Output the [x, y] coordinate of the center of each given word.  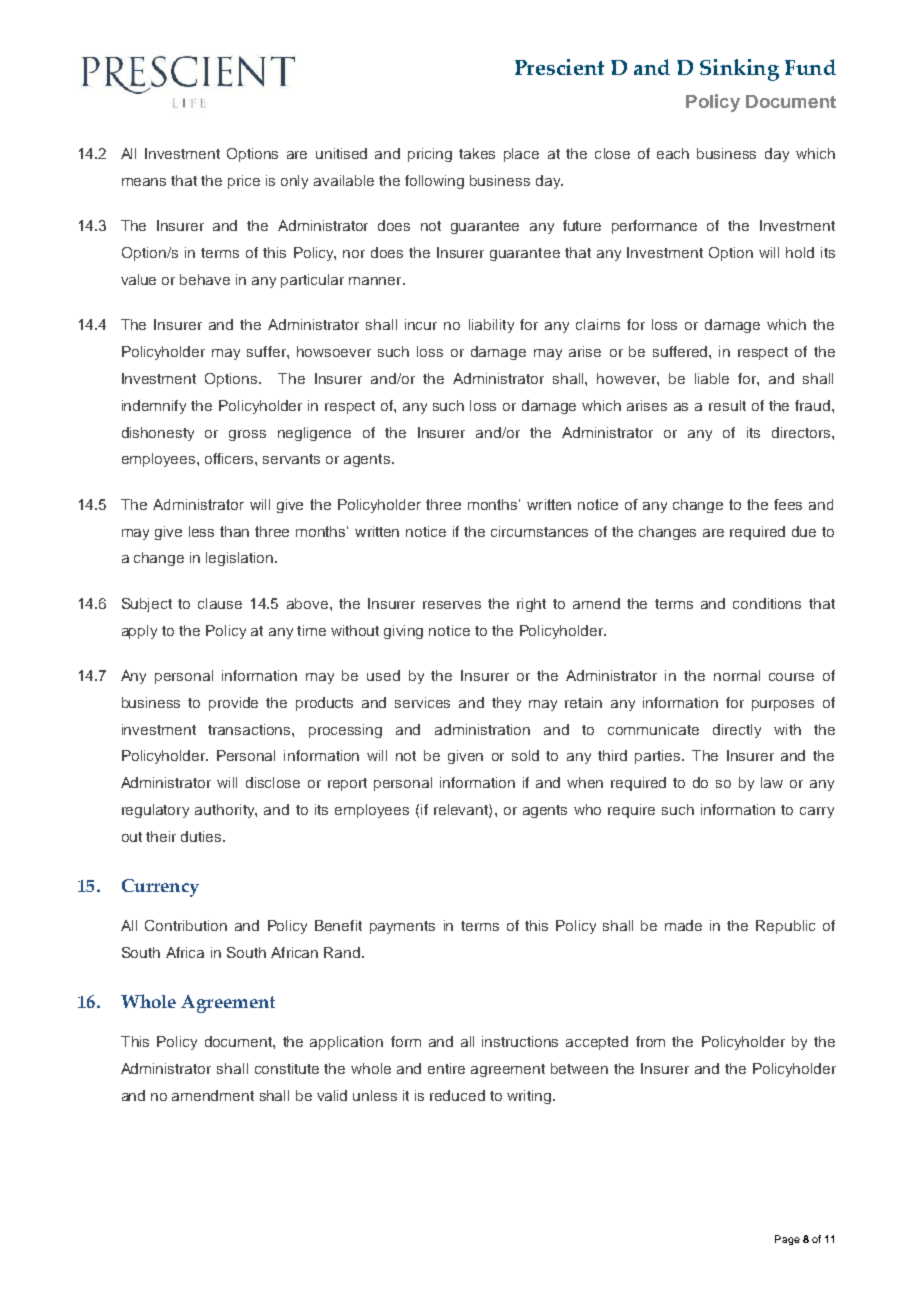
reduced [457, 1095]
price [244, 182]
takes [477, 153]
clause [220, 603]
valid [332, 1095]
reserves [452, 605]
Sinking [739, 70]
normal [737, 675]
